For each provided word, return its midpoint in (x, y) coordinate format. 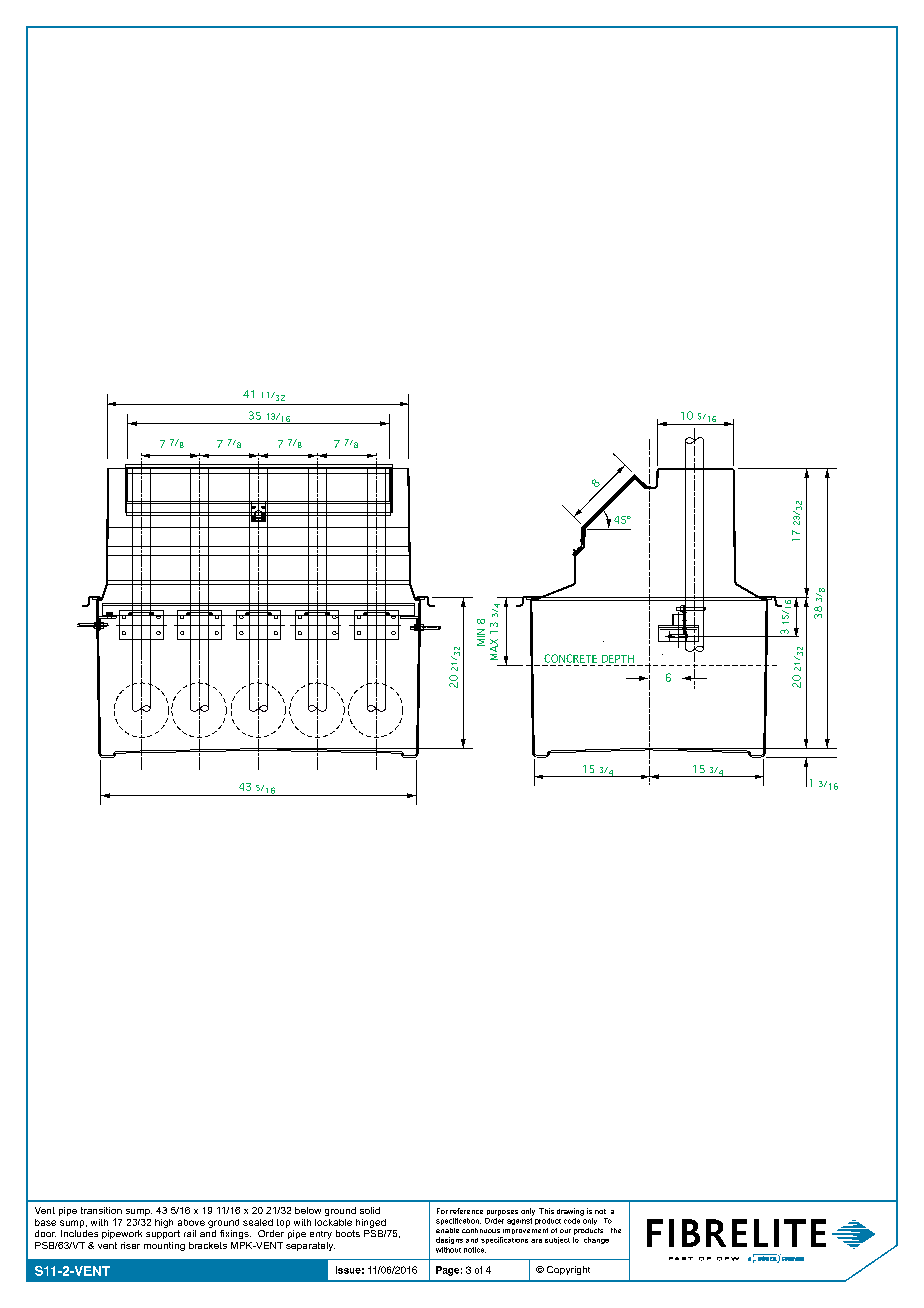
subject (557, 1240)
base (45, 1222)
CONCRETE (570, 658)
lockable (333, 1222)
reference (466, 1211)
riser (130, 1245)
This (546, 1211)
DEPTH (618, 659)
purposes (502, 1213)
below (308, 1210)
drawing (570, 1212)
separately (310, 1246)
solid (370, 1210)
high (164, 1223)
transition (101, 1210)
